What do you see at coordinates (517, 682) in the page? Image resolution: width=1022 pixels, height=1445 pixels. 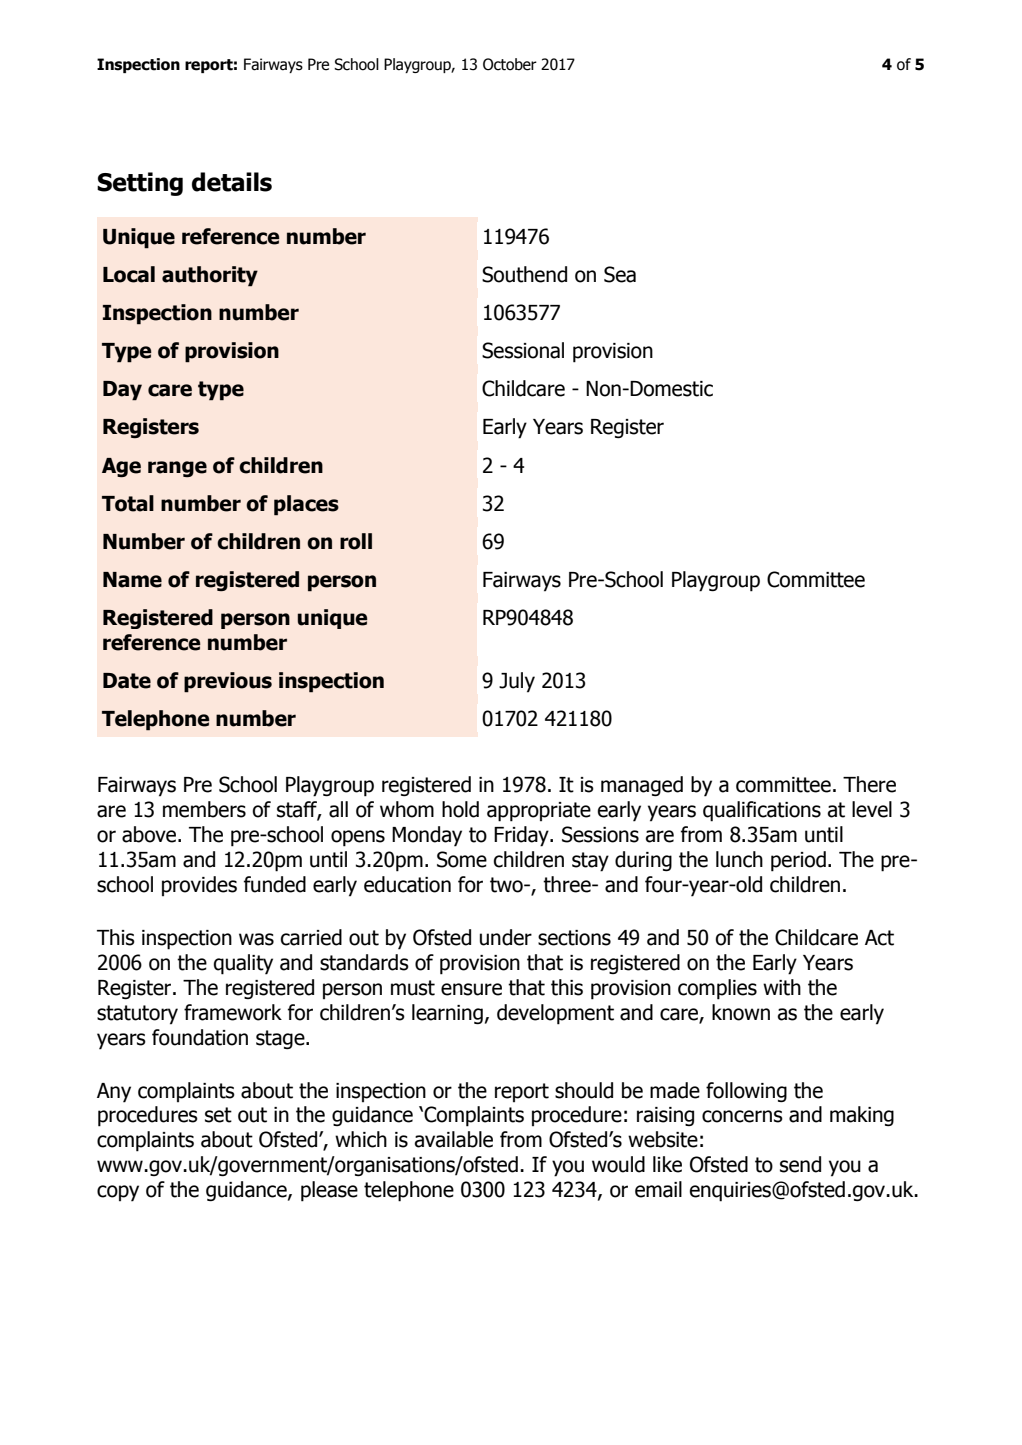 I see `July` at bounding box center [517, 682].
